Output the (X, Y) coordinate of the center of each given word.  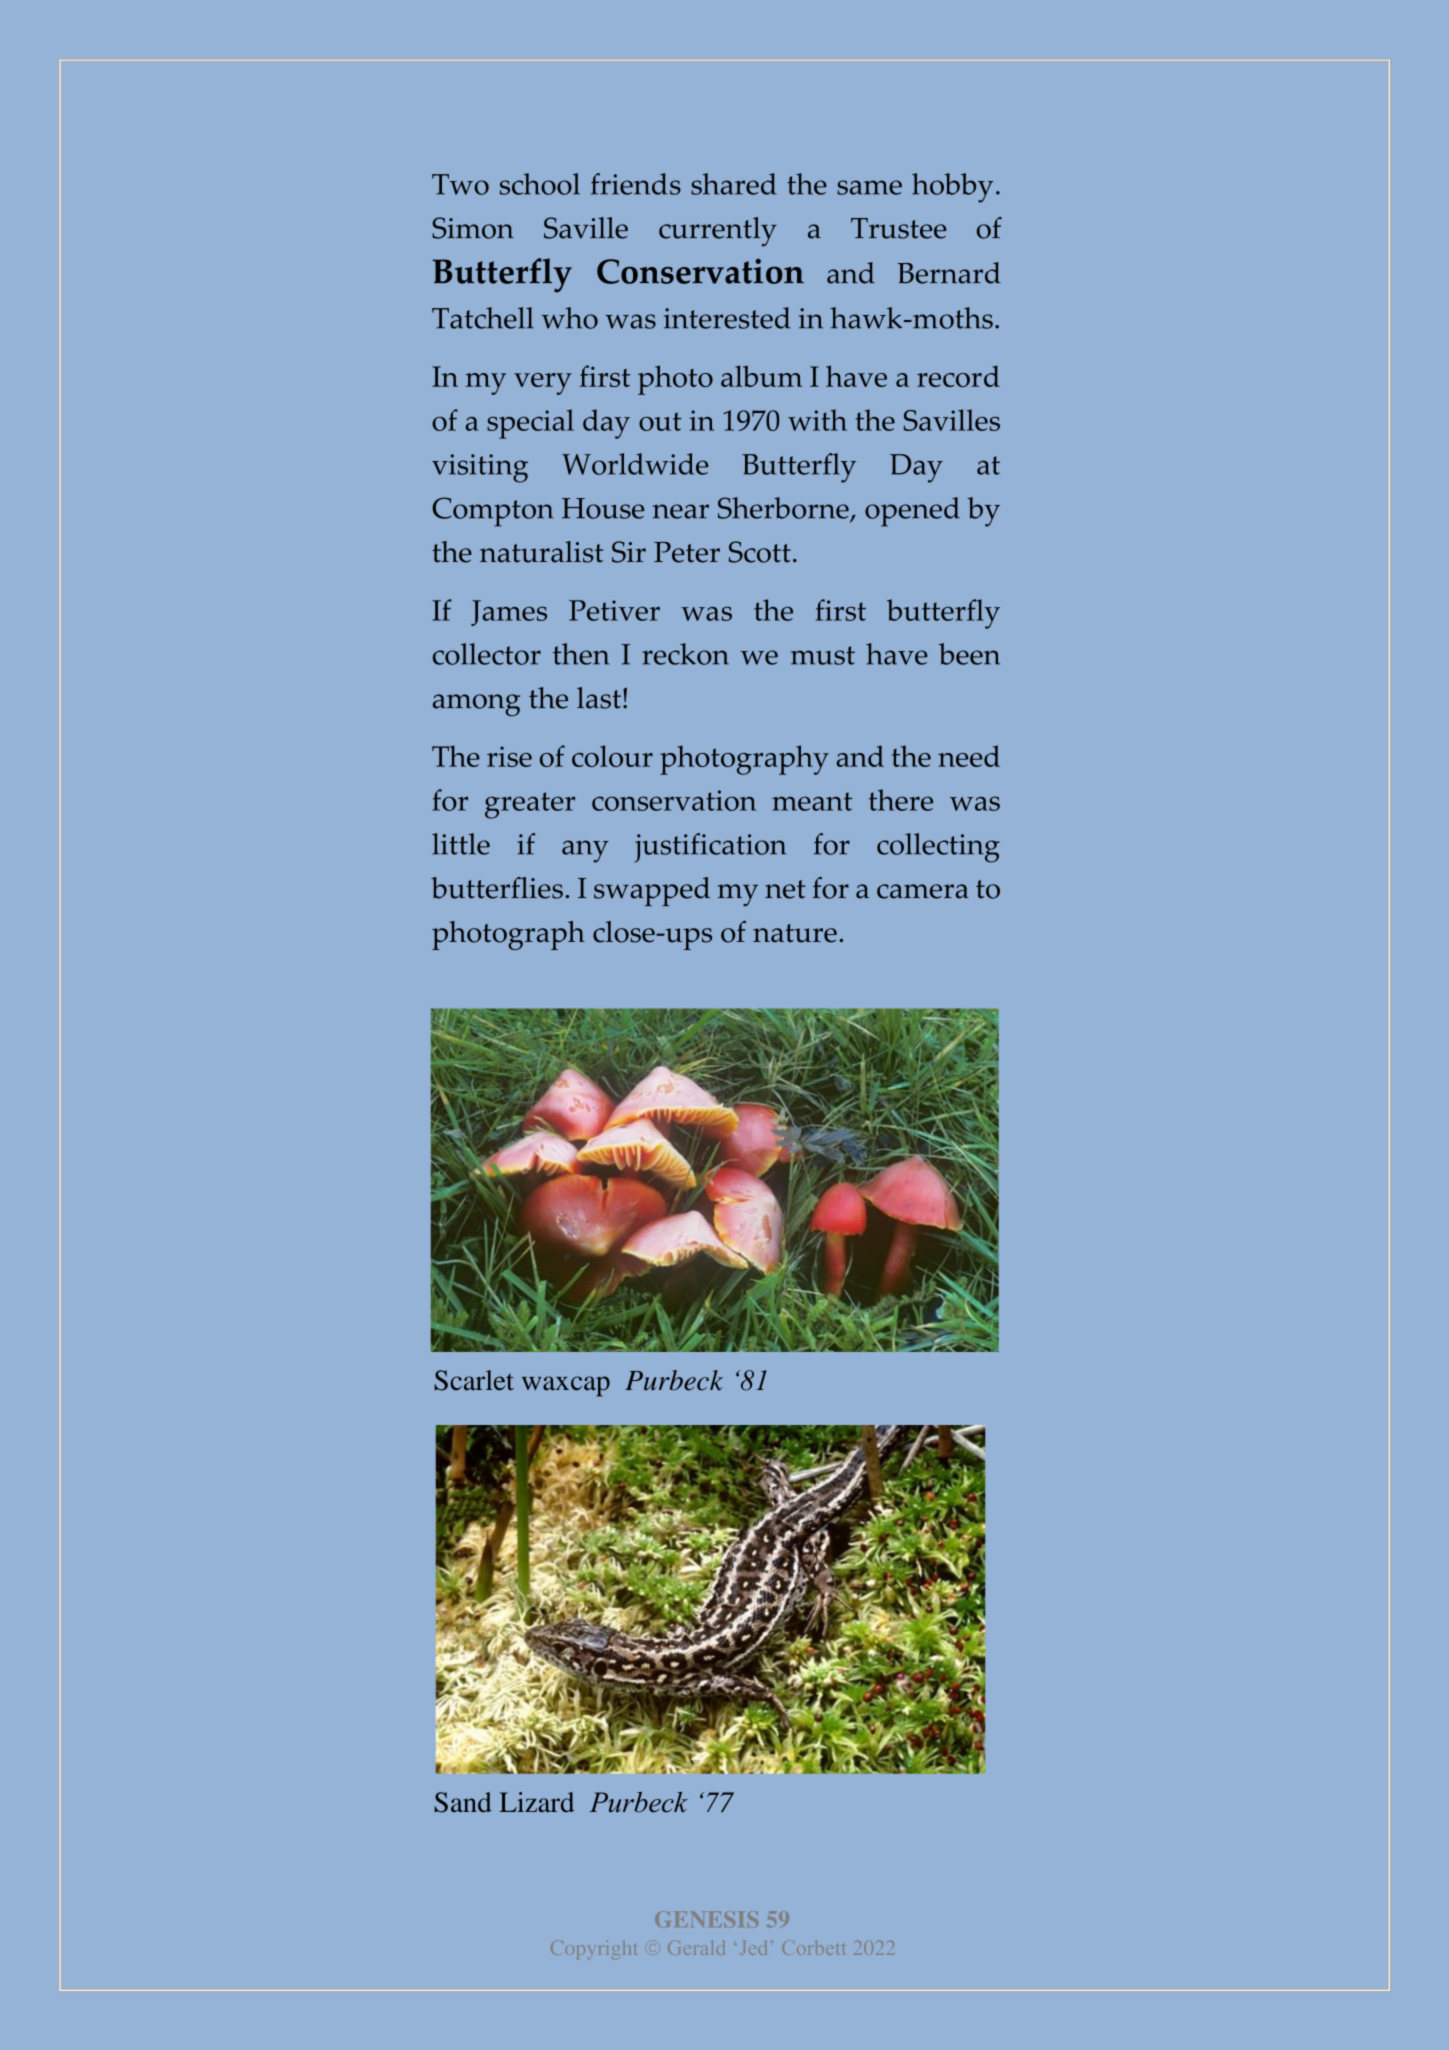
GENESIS (706, 1919)
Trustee (898, 228)
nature (795, 933)
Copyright (594, 1949)
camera (923, 891)
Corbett (813, 1947)
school (540, 184)
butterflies (497, 888)
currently (718, 231)
